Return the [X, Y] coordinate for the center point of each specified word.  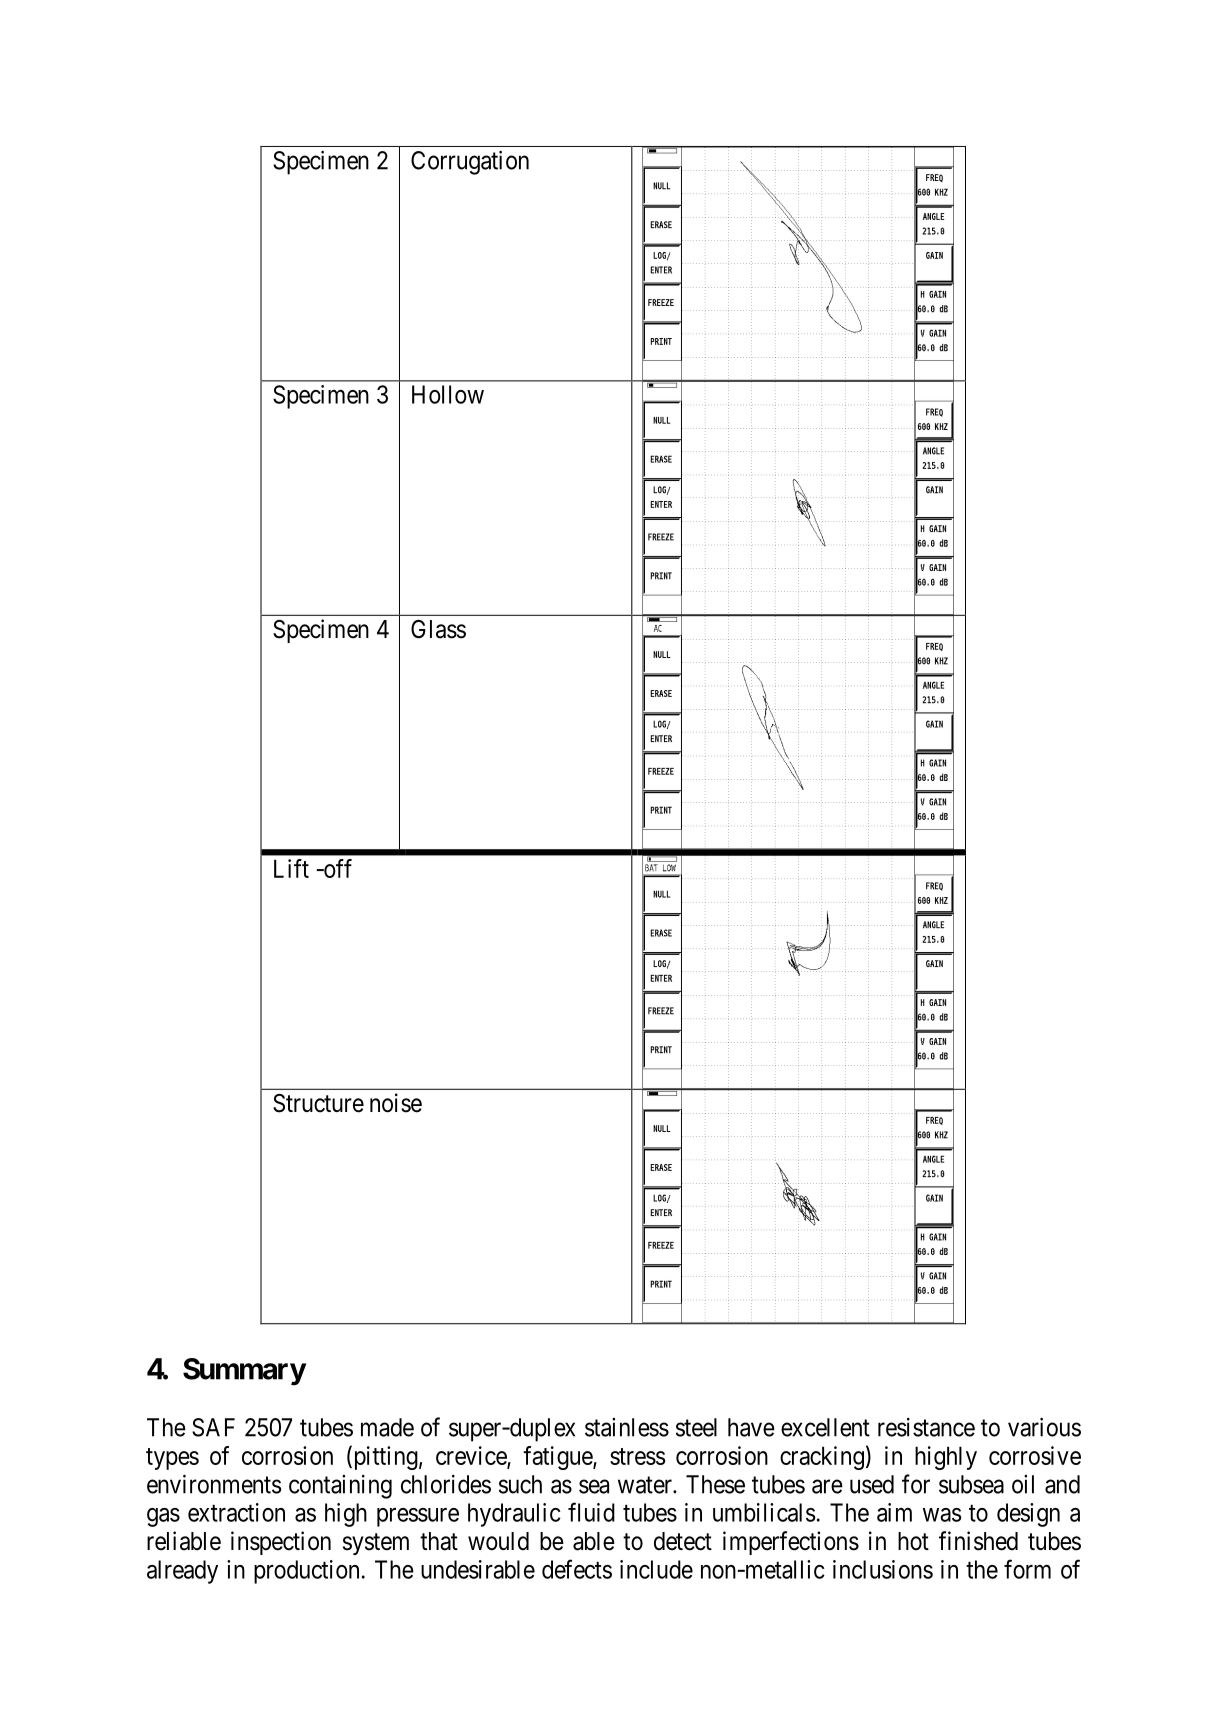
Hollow [448, 394]
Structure [318, 1103]
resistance [926, 1427]
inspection [281, 1543]
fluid [591, 1512]
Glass [438, 629]
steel [696, 1427]
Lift [291, 868]
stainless [627, 1427]
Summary [244, 1372]
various [1044, 1427]
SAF [213, 1427]
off [337, 868]
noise [396, 1103]
